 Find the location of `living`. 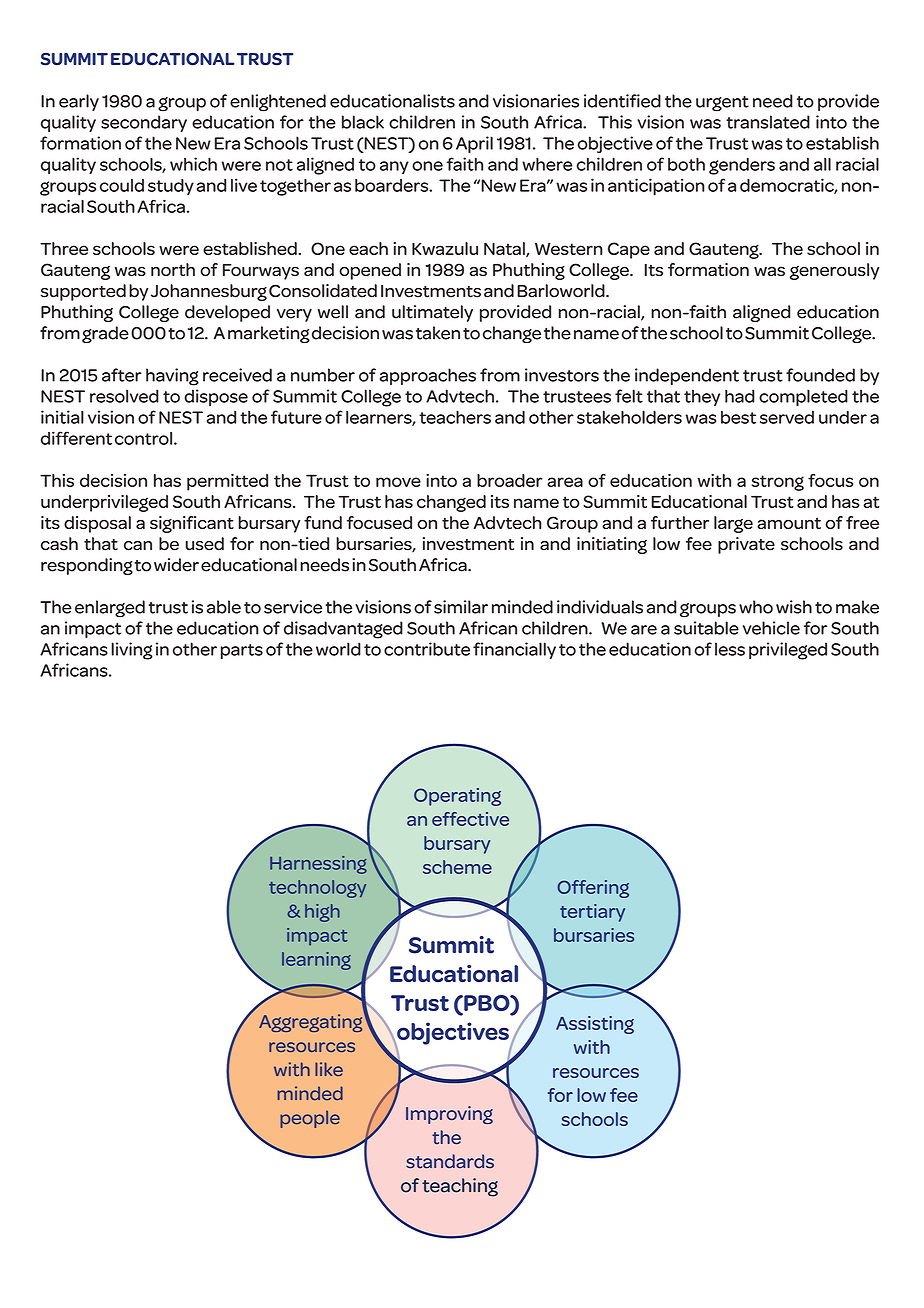

living is located at coordinates (132, 651).
